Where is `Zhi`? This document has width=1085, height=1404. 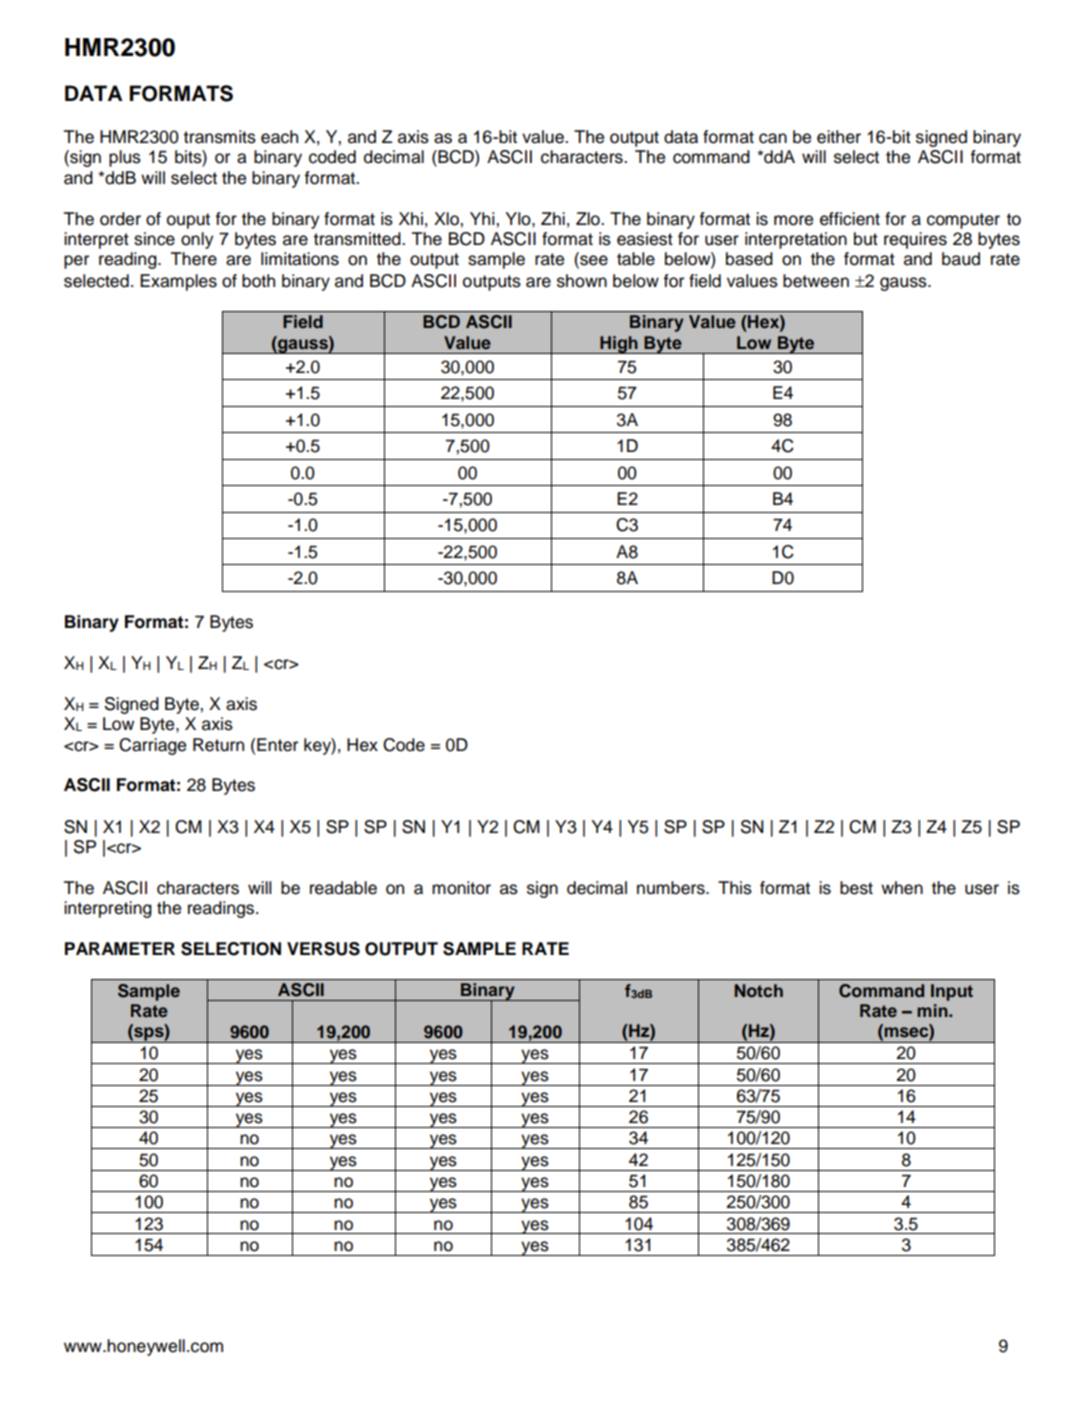
Zhi is located at coordinates (553, 218).
